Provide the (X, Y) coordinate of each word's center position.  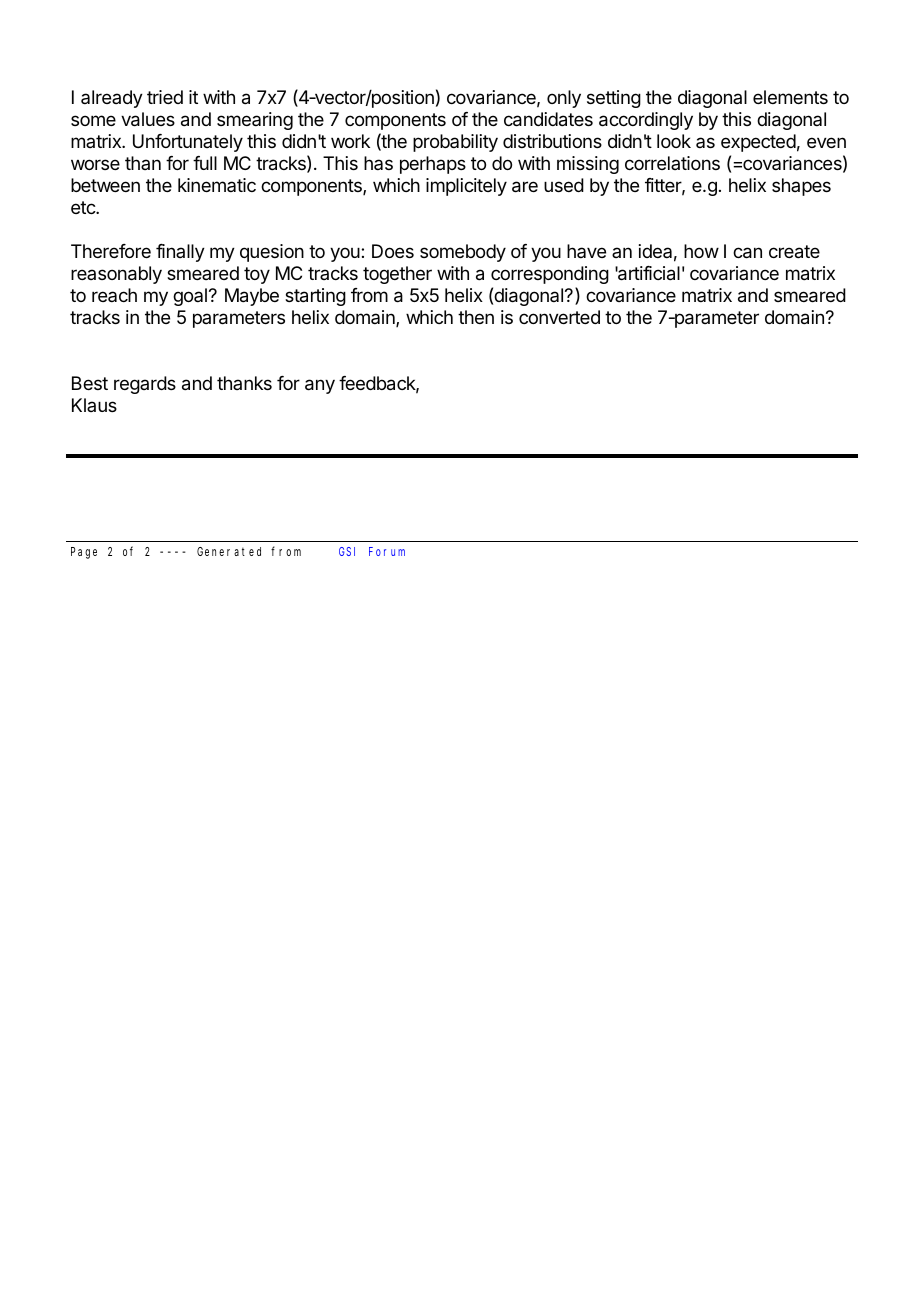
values (148, 119)
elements (790, 97)
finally (180, 253)
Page (84, 553)
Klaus (94, 405)
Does (393, 251)
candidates (548, 119)
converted (559, 317)
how (701, 251)
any (320, 386)
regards (145, 385)
